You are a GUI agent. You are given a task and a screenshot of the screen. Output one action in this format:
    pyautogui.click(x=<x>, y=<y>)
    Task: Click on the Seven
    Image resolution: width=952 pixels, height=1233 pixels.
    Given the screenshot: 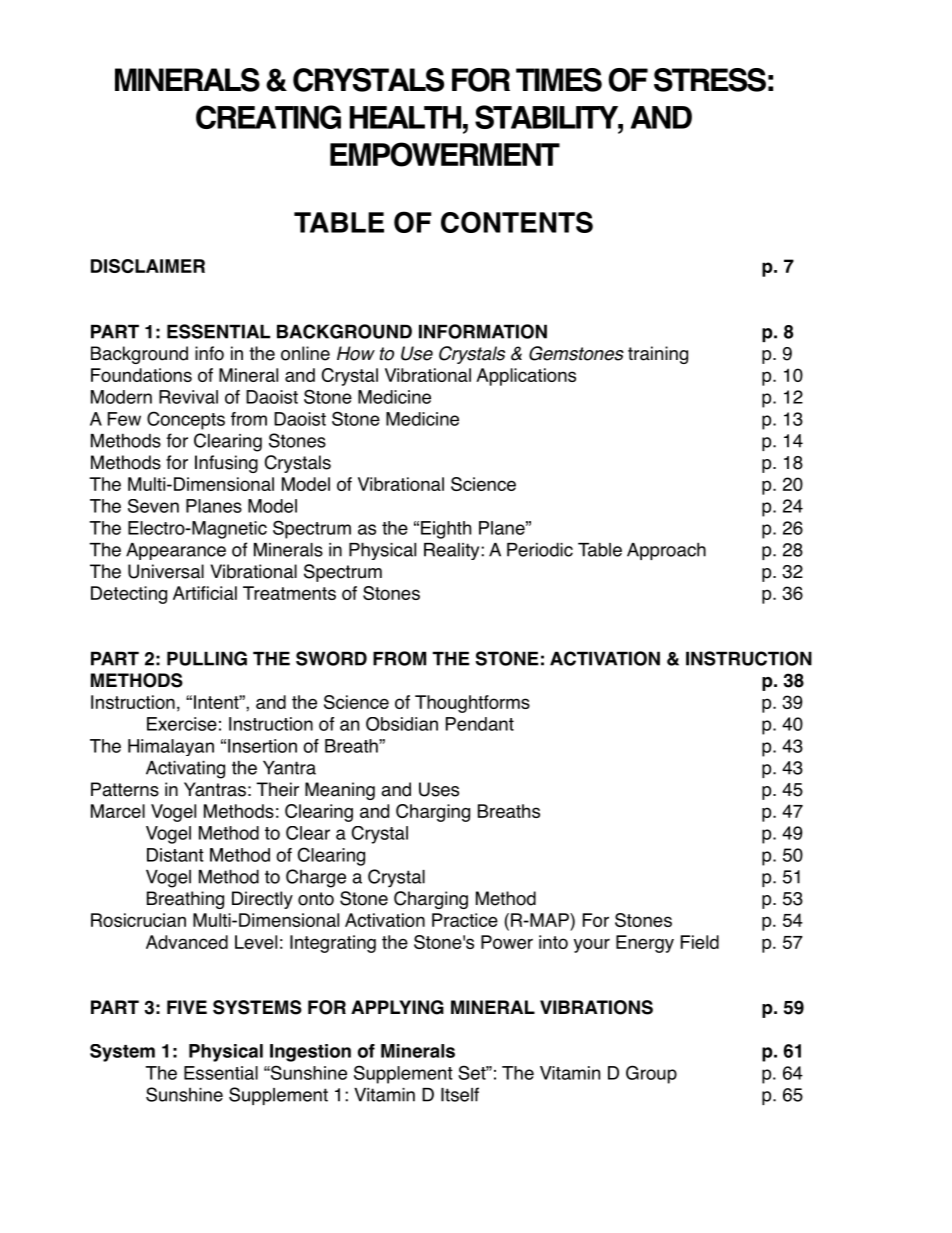 What is the action you would take?
    pyautogui.click(x=153, y=506)
